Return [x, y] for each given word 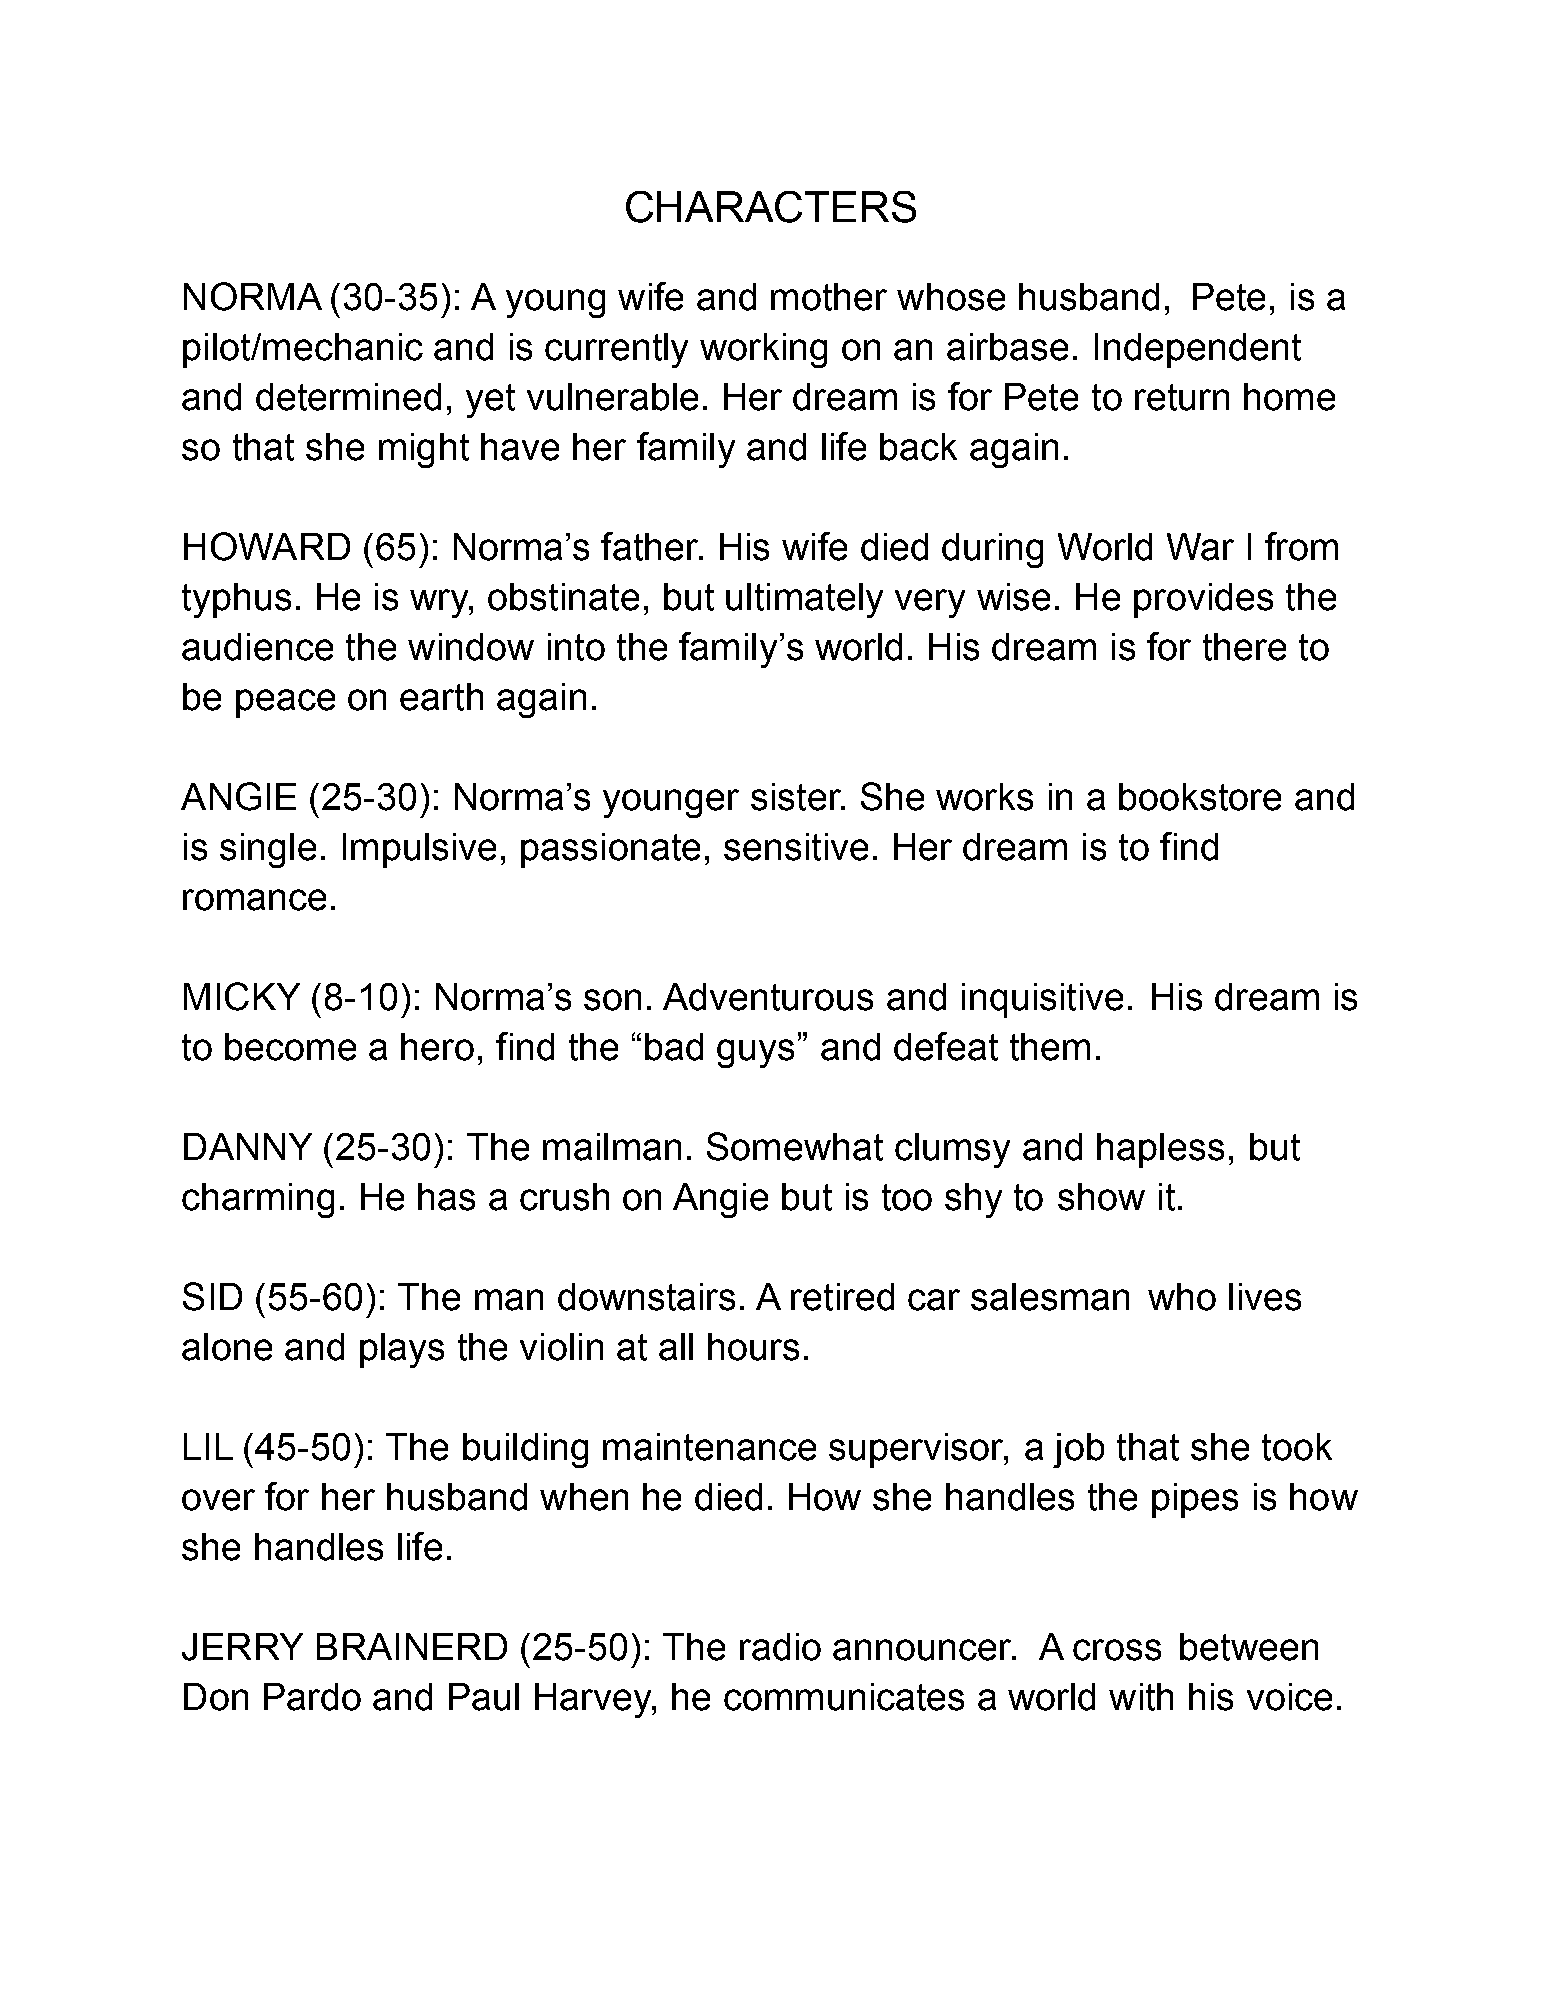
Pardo [312, 1697]
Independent [1198, 350]
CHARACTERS [771, 207]
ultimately [804, 600]
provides [1203, 600]
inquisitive [1042, 1000]
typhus [236, 600]
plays [402, 1350]
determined [348, 397]
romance [254, 900]
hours [753, 1347]
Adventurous [768, 997]
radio [780, 1647]
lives [1265, 1297]
